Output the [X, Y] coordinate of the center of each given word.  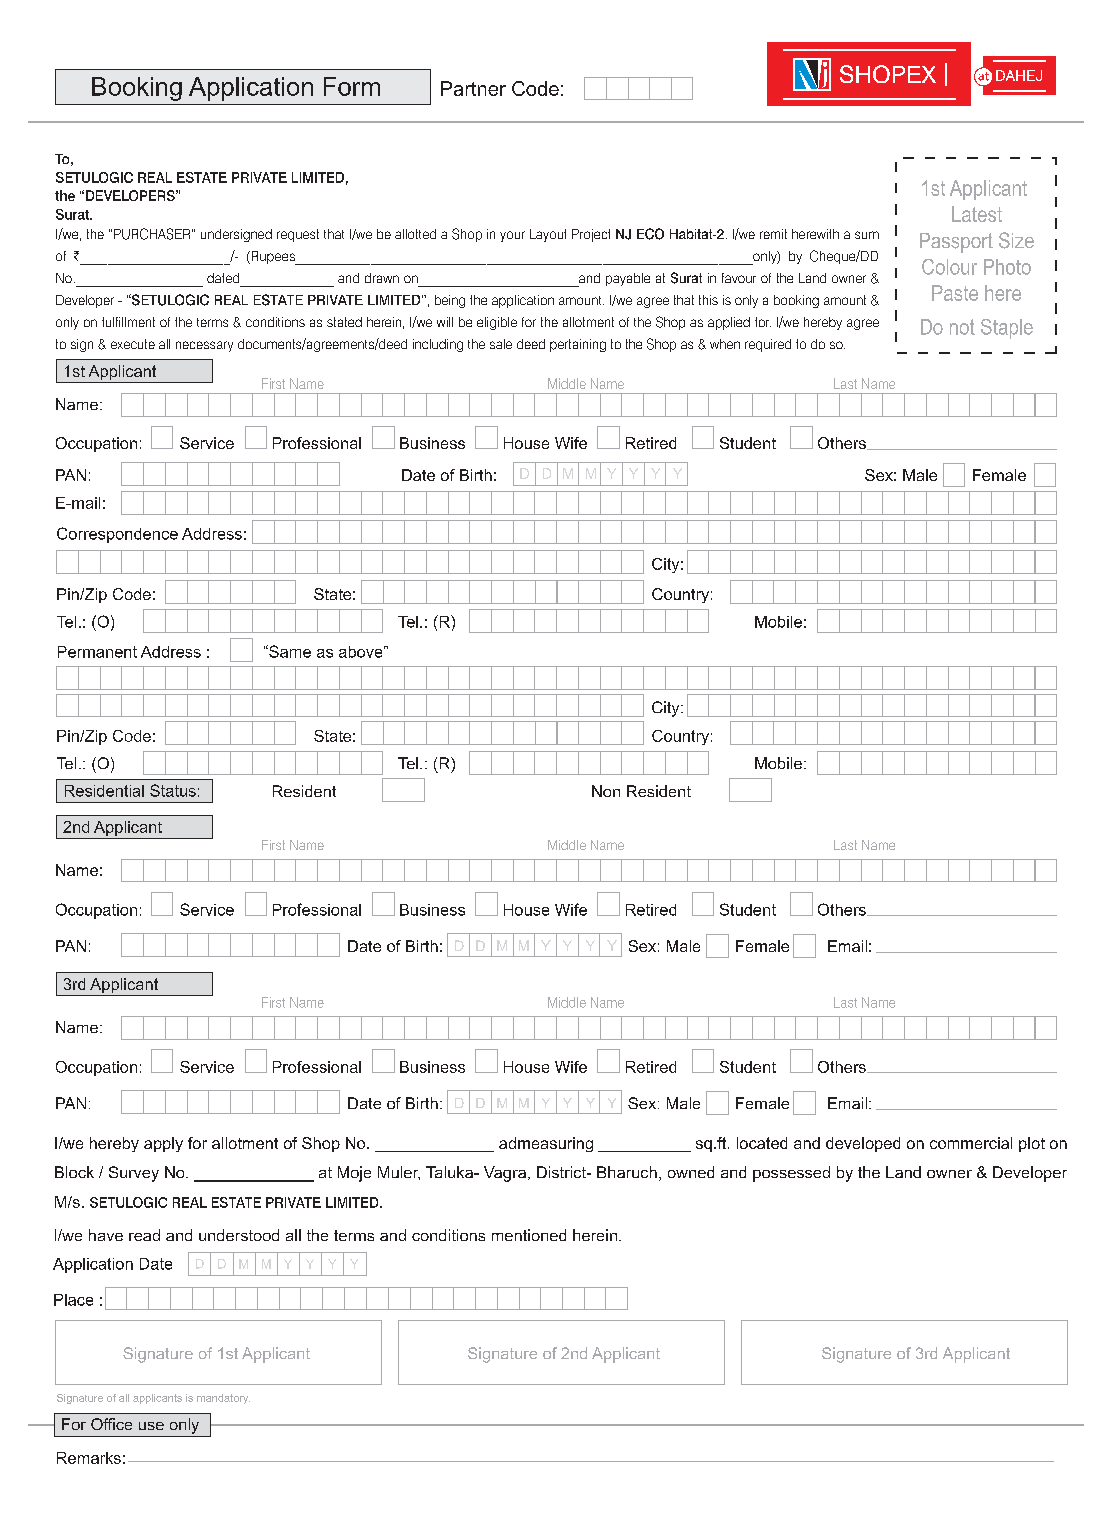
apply [163, 1144]
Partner [473, 88]
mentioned [529, 1235]
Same [289, 651]
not [962, 327]
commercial [971, 1143]
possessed [791, 1174]
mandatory [223, 1399]
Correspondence [117, 535]
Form [352, 86]
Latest [977, 214]
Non [606, 791]
